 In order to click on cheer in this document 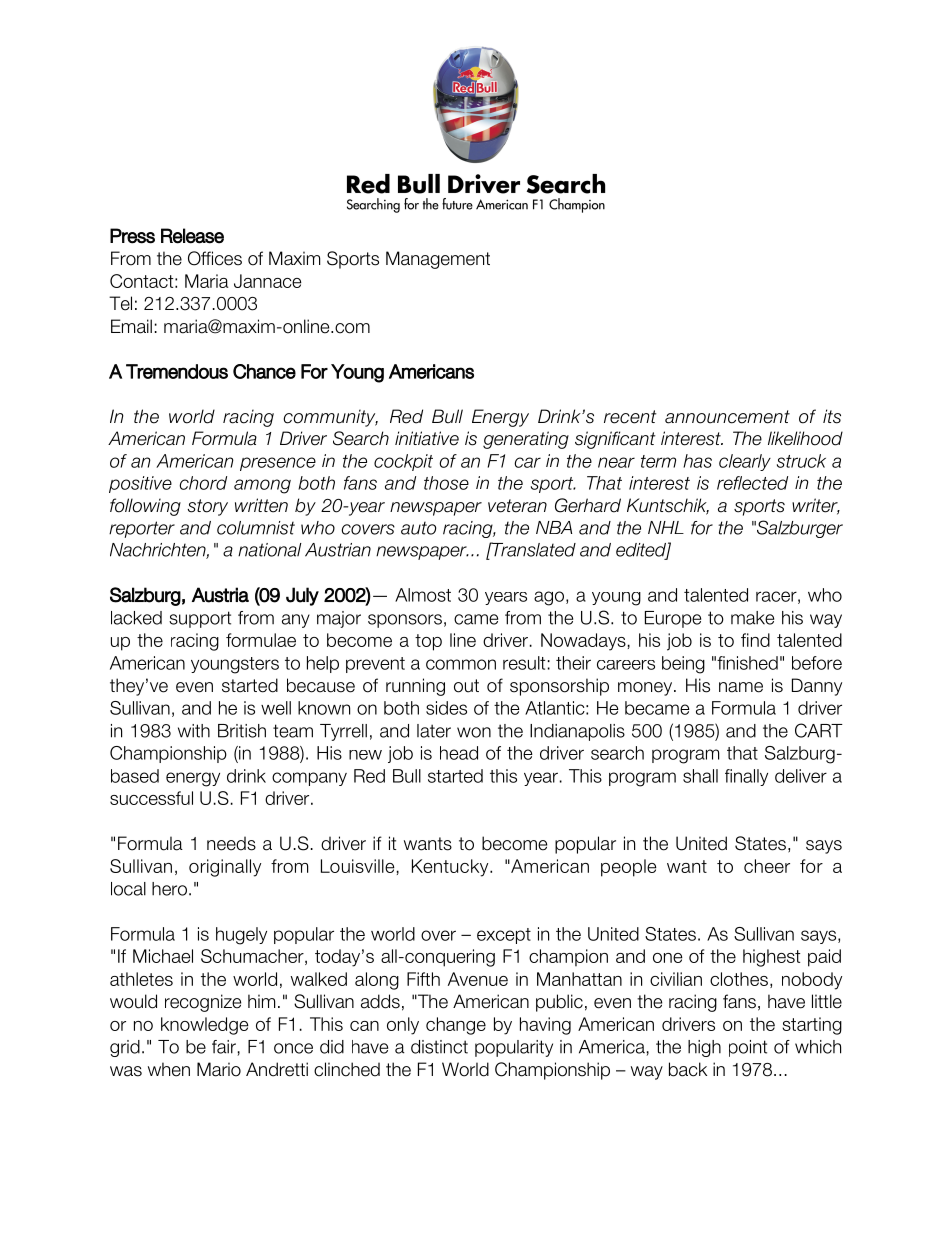, I will do `click(767, 866)`.
